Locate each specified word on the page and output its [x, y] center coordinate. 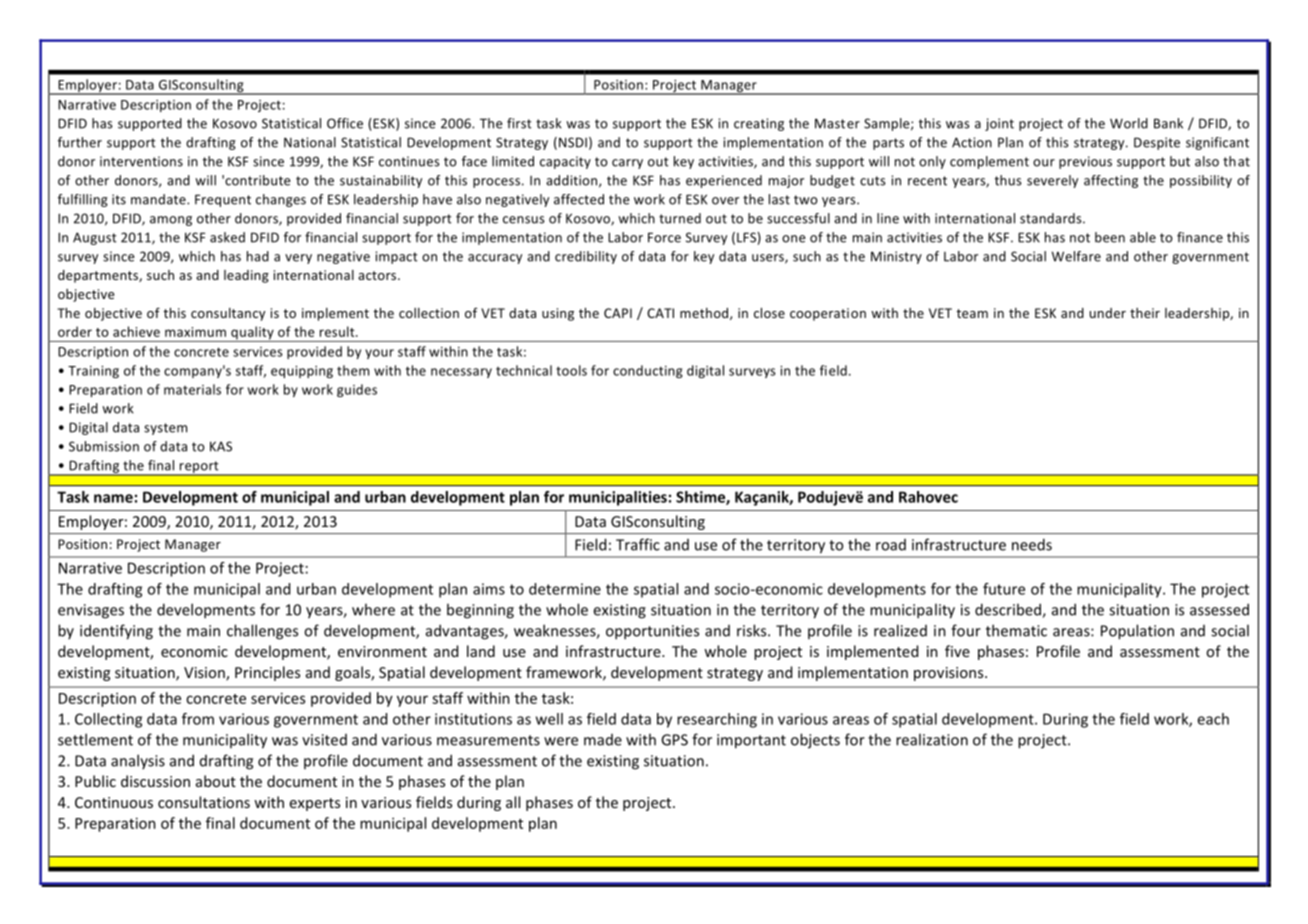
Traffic [638, 544]
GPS [674, 740]
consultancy [228, 314]
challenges [262, 632]
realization [932, 739]
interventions [141, 161]
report [199, 468]
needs [1032, 544]
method [705, 314]
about [216, 781]
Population [1137, 632]
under [1108, 313]
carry [627, 164]
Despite [1157, 143]
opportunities [652, 632]
